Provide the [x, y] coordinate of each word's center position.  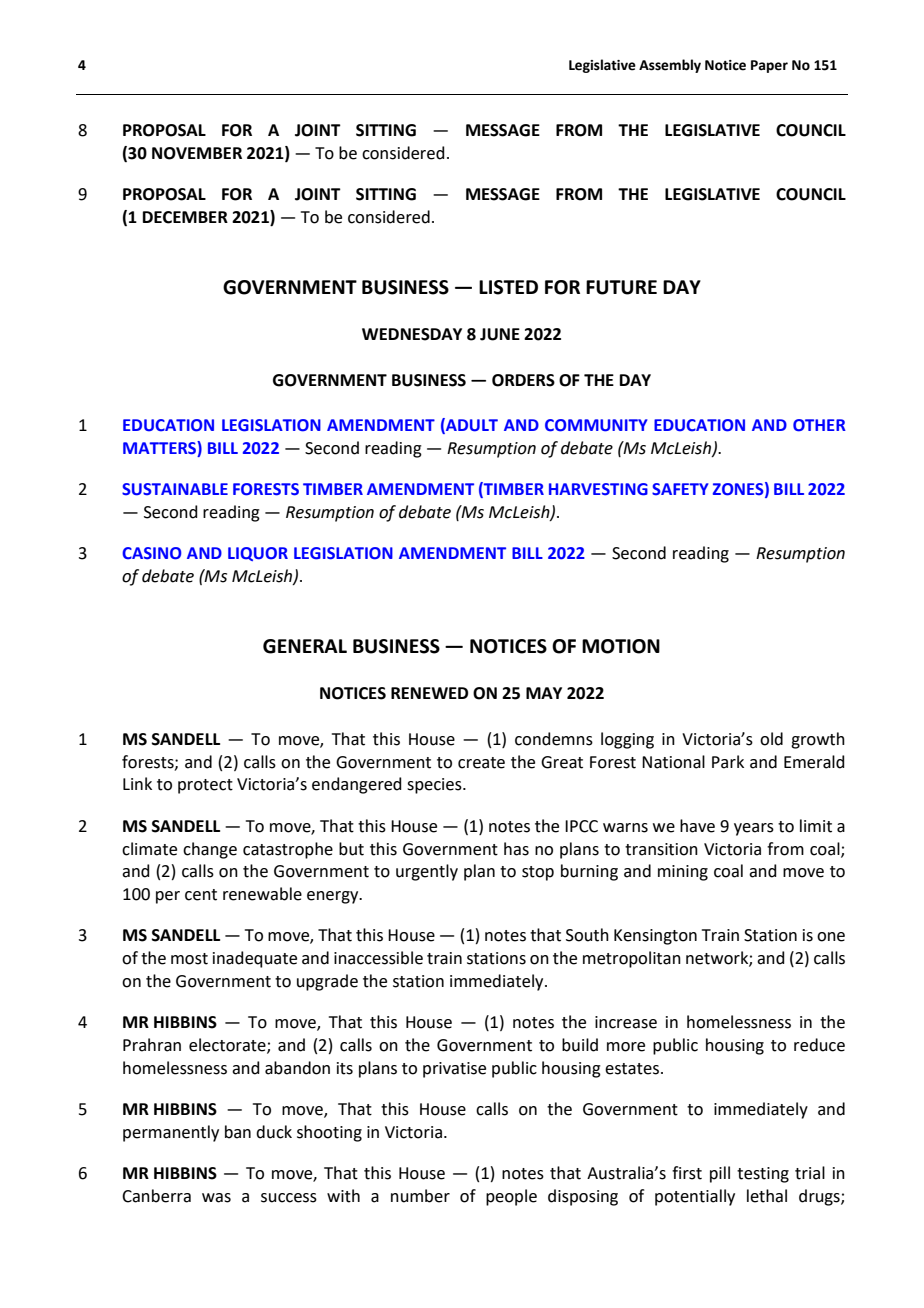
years [754, 829]
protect [205, 786]
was [216, 1198]
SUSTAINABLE [175, 489]
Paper [769, 66]
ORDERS [523, 380]
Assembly [670, 66]
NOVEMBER [197, 153]
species [435, 786]
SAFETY [680, 489]
